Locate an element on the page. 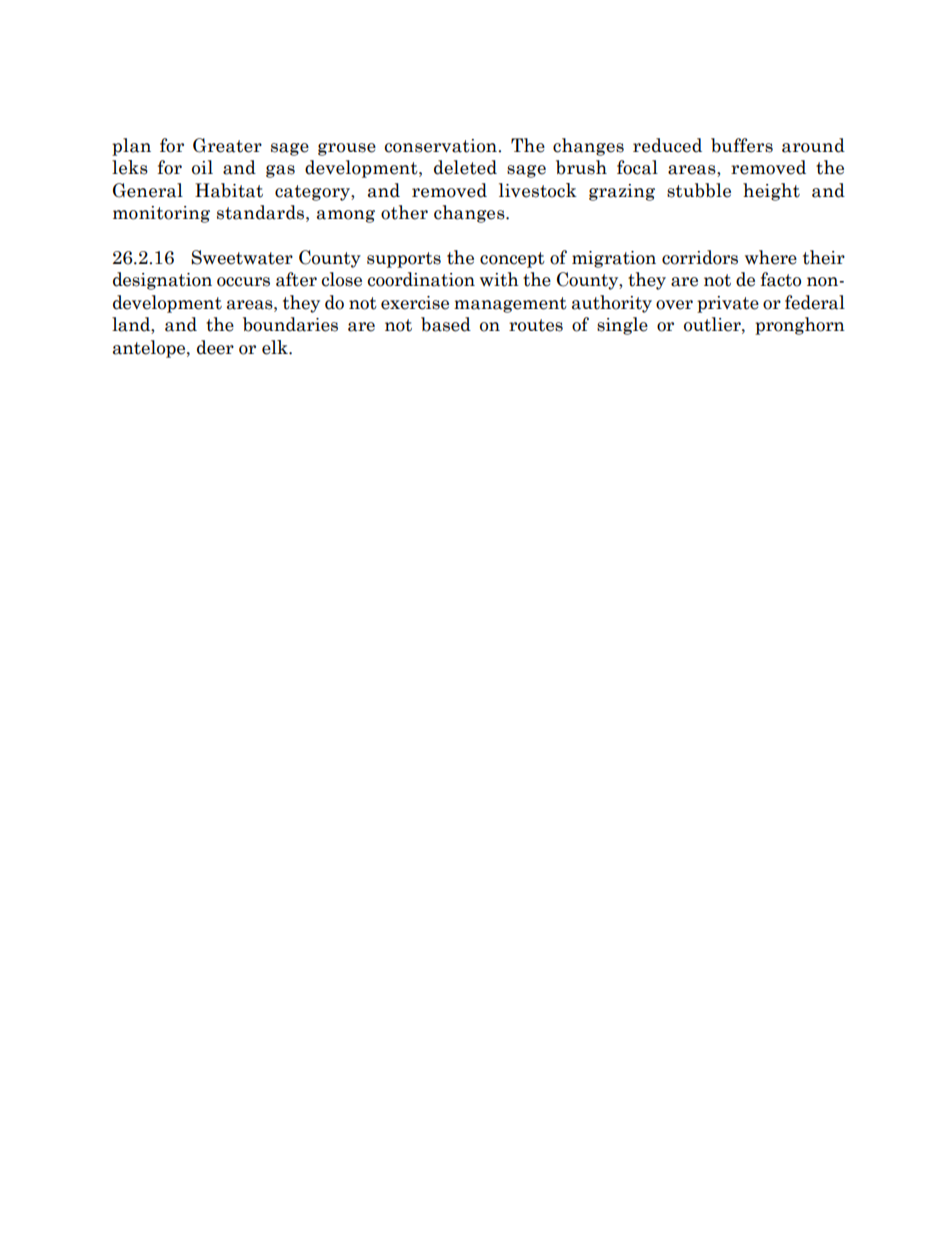  other is located at coordinates (404, 212).
